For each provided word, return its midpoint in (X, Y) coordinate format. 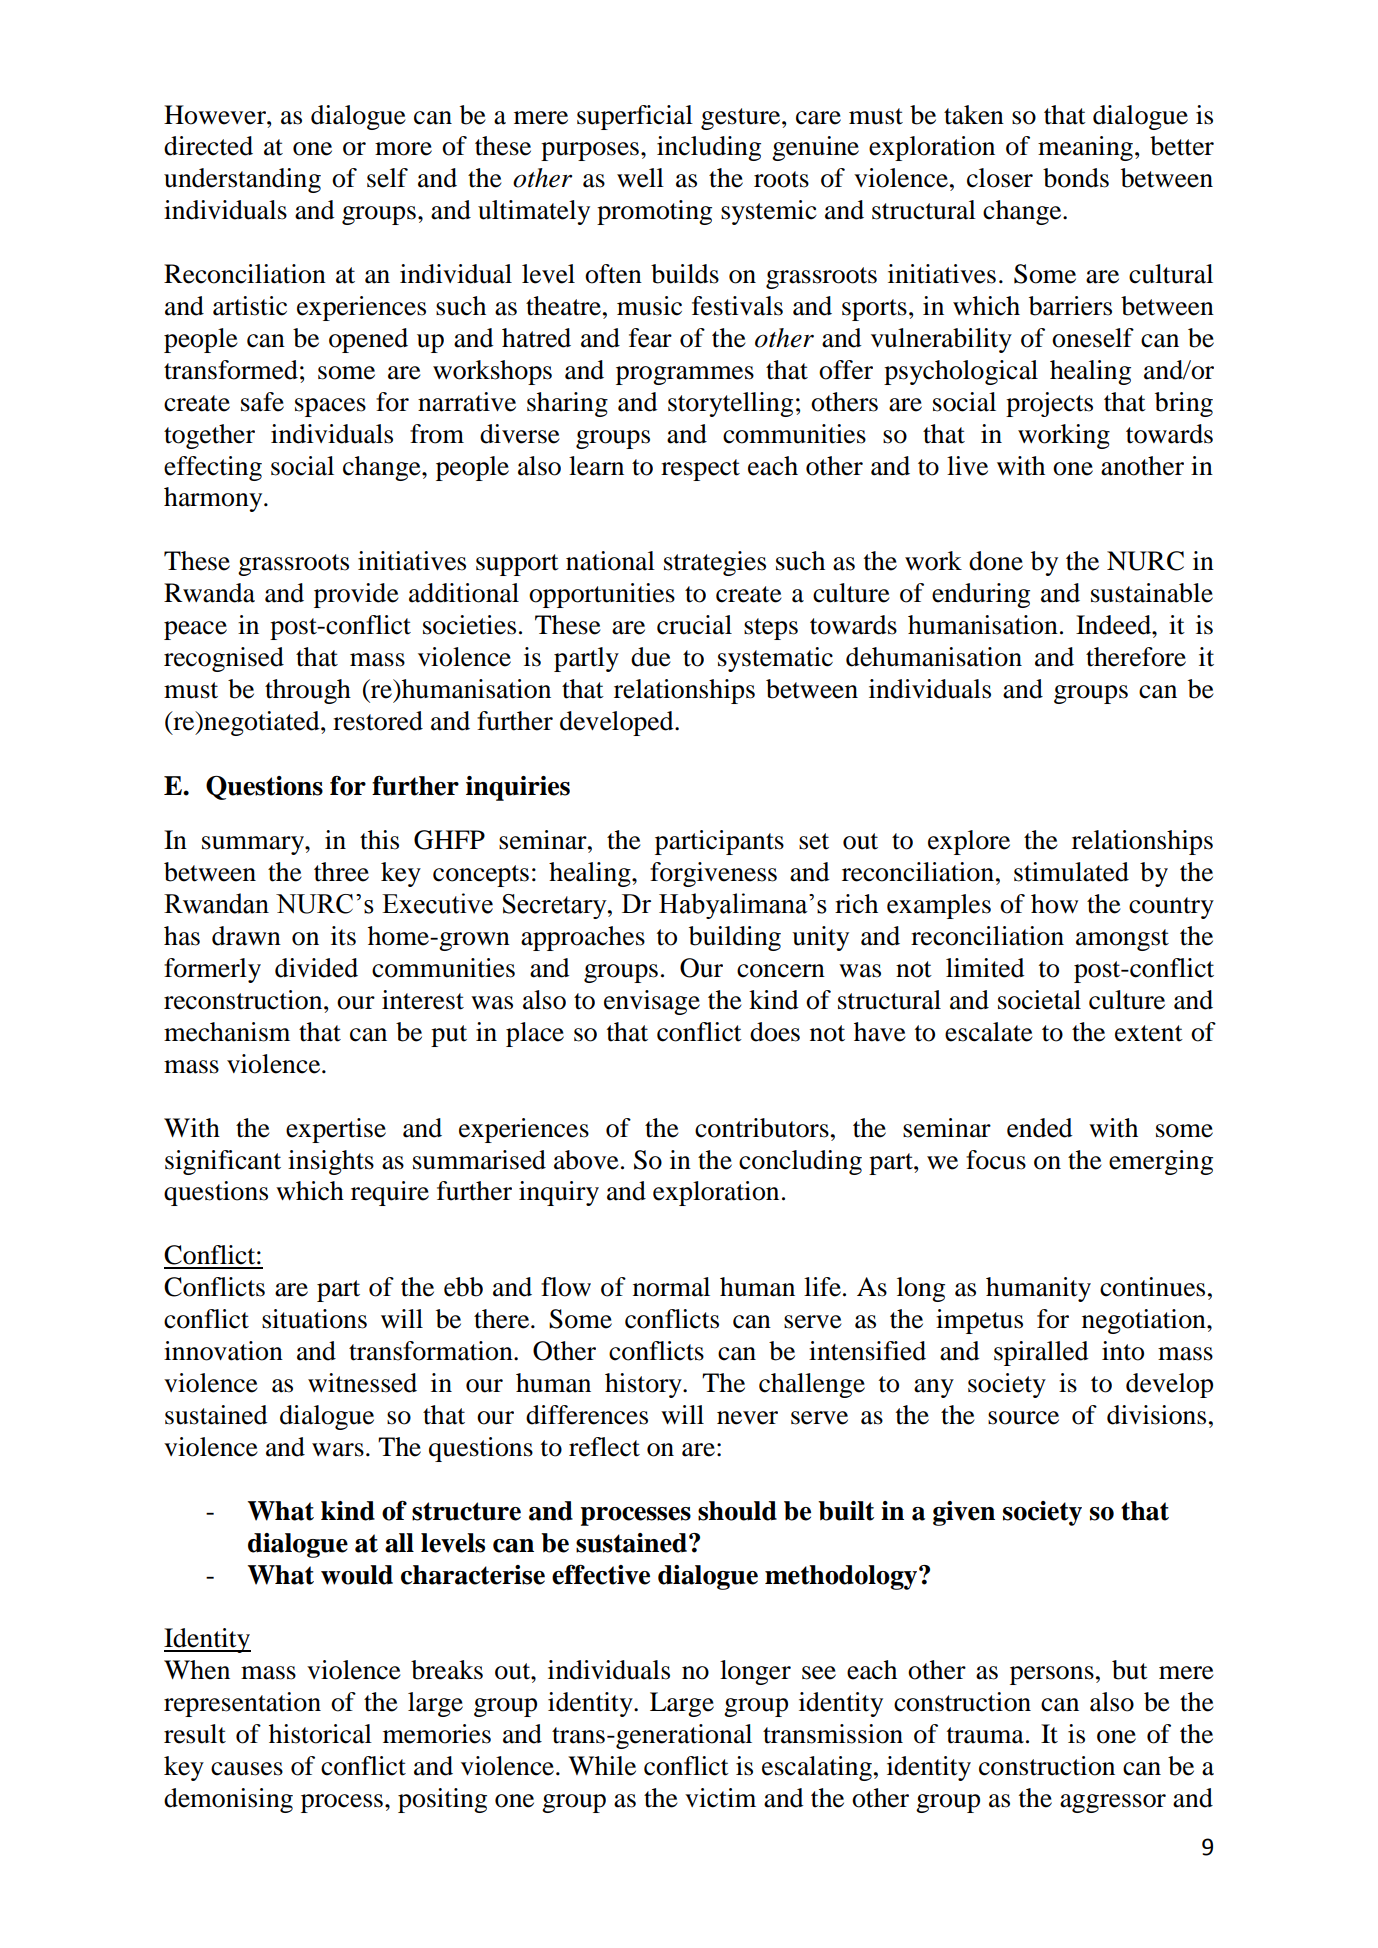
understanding (242, 180)
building (735, 938)
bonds (1076, 178)
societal (1039, 1000)
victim (720, 1798)
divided (316, 968)
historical (320, 1734)
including (709, 148)
